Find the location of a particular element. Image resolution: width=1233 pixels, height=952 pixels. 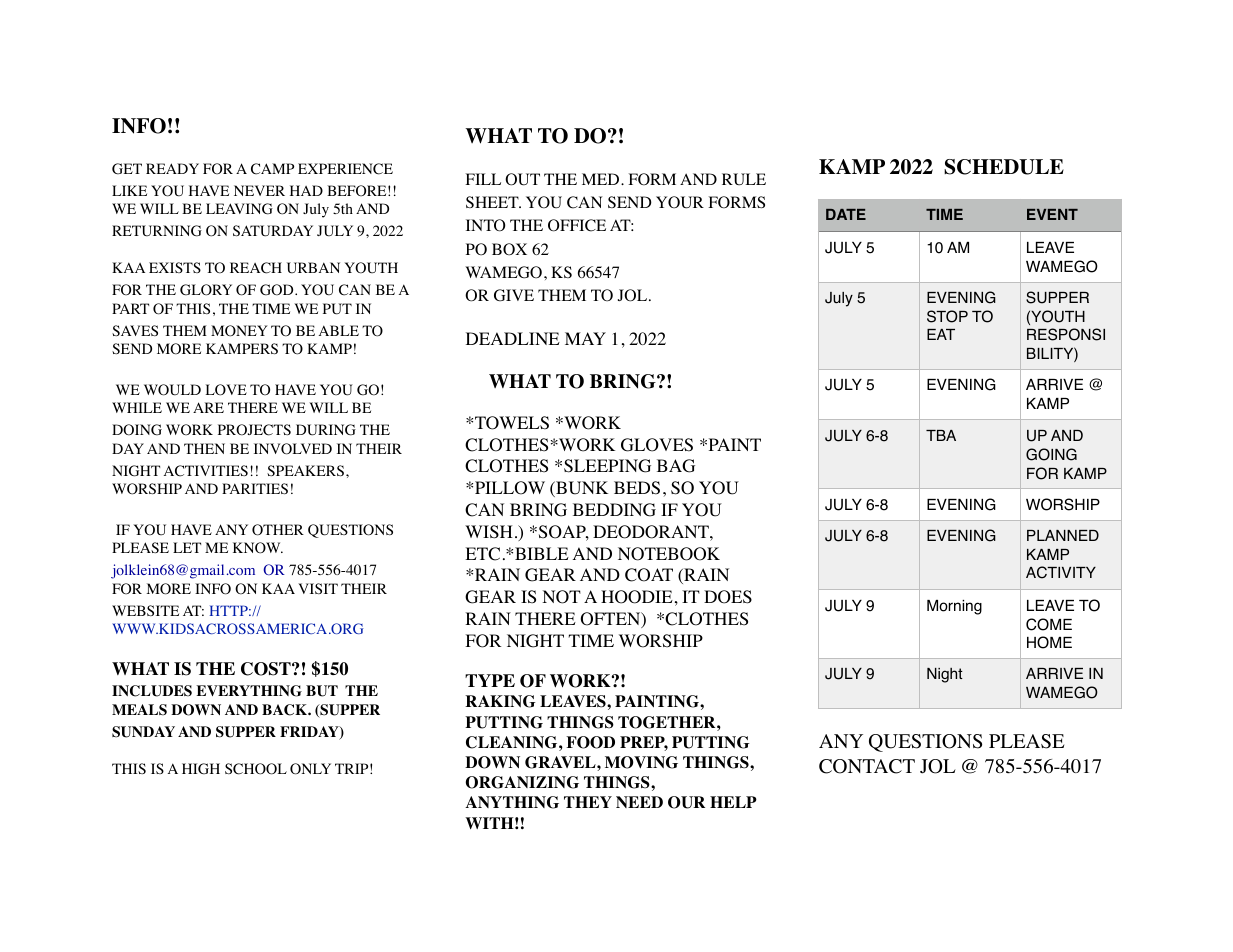

SCHEDULE is located at coordinates (1004, 167).
